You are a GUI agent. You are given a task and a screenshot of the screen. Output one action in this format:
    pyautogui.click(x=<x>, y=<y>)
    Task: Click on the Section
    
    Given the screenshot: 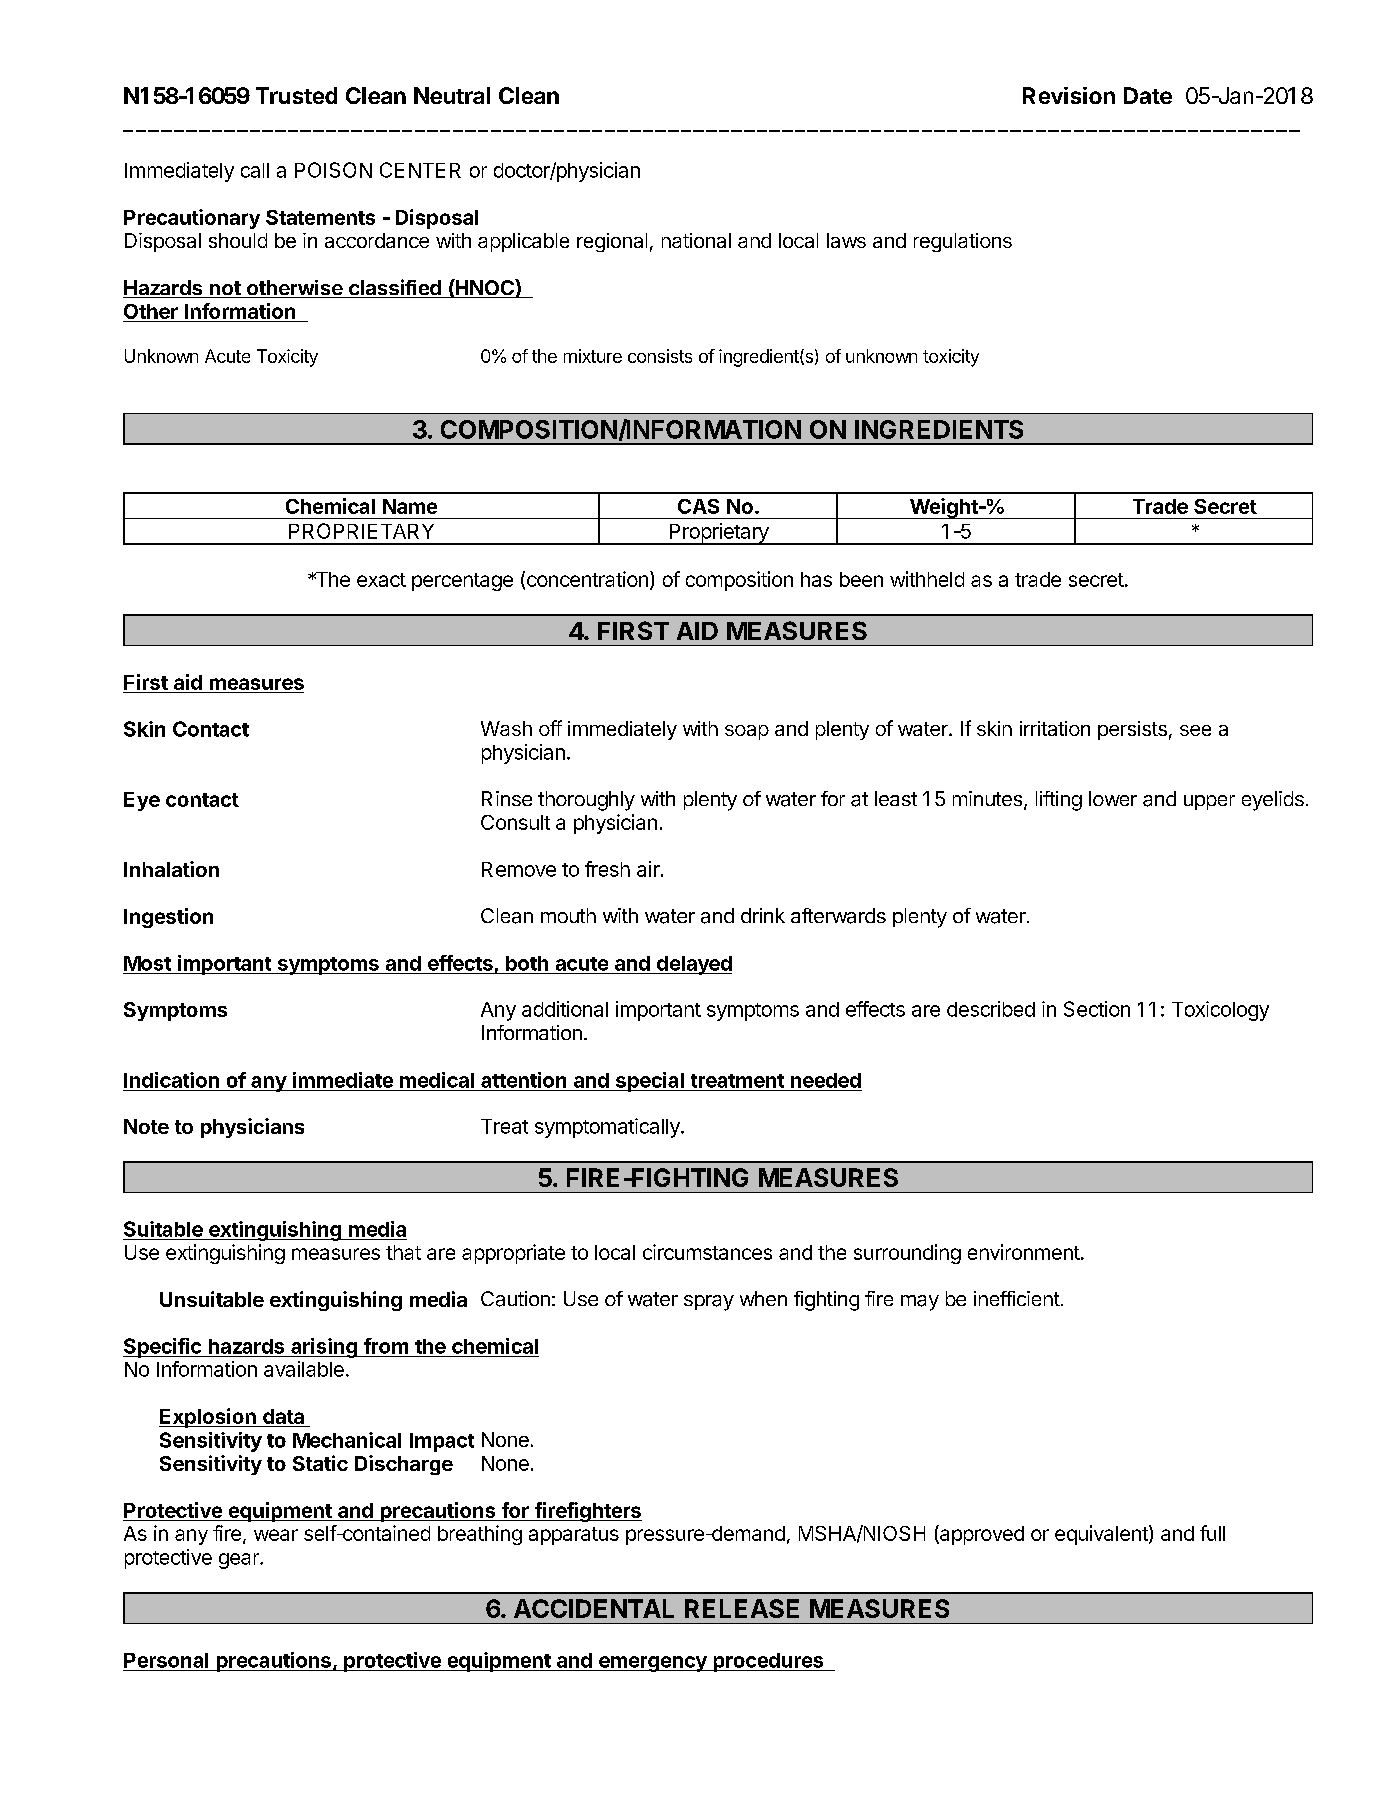 What is the action you would take?
    pyautogui.click(x=1097, y=1009)
